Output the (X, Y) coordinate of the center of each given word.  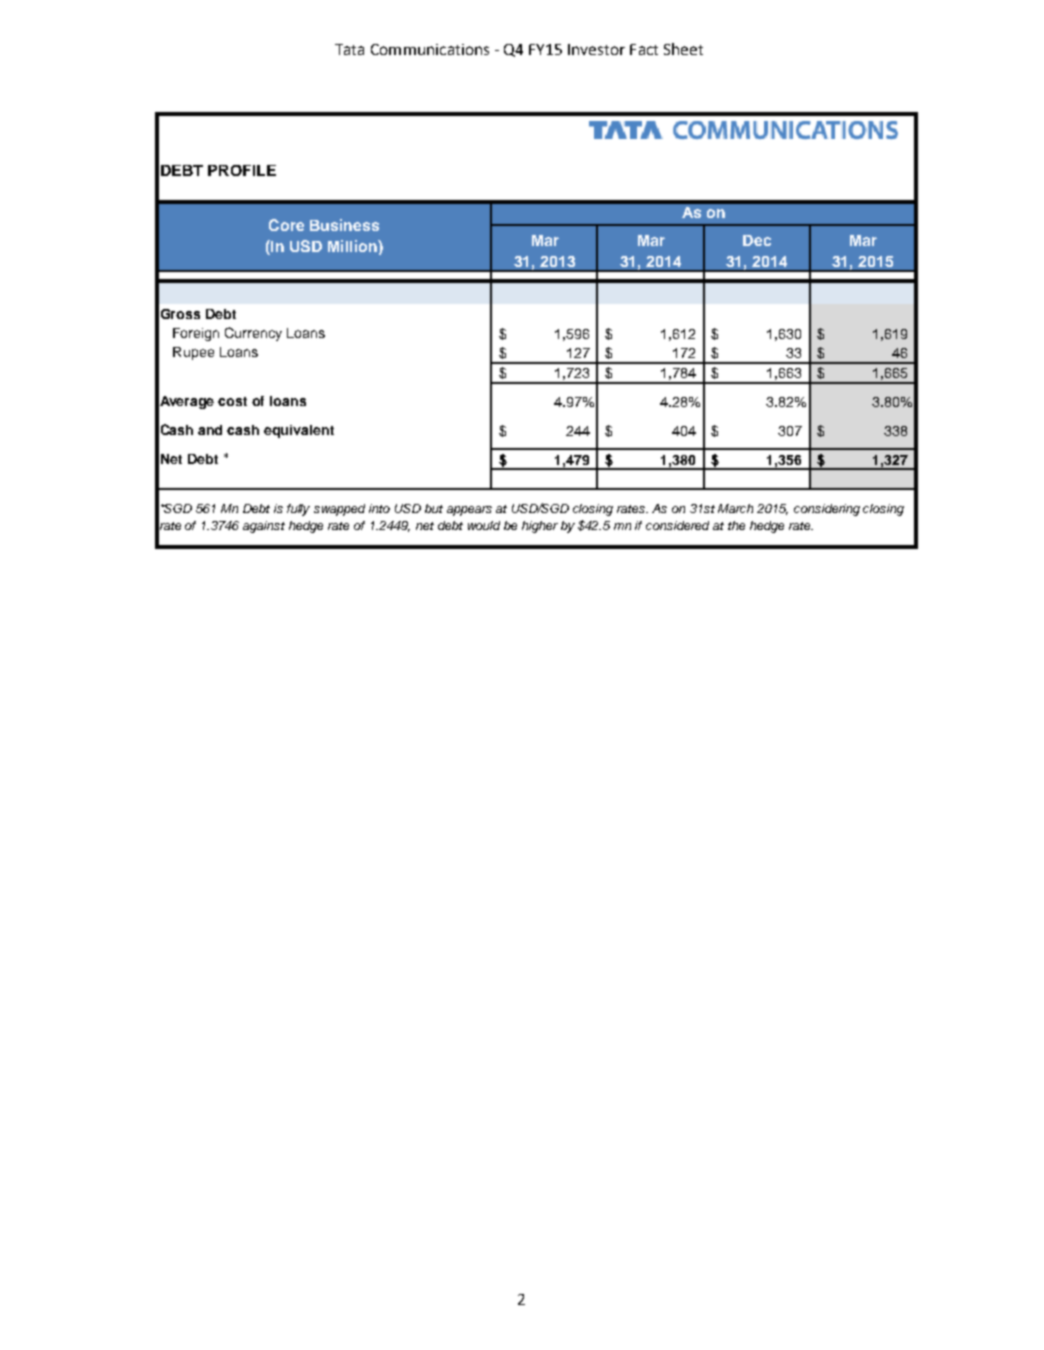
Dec (757, 240)
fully (298, 510)
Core (286, 225)
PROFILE (242, 170)
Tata (349, 49)
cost (232, 401)
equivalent (299, 431)
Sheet (683, 49)
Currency (253, 334)
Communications (430, 49)
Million (353, 246)
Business (344, 225)
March (735, 508)
